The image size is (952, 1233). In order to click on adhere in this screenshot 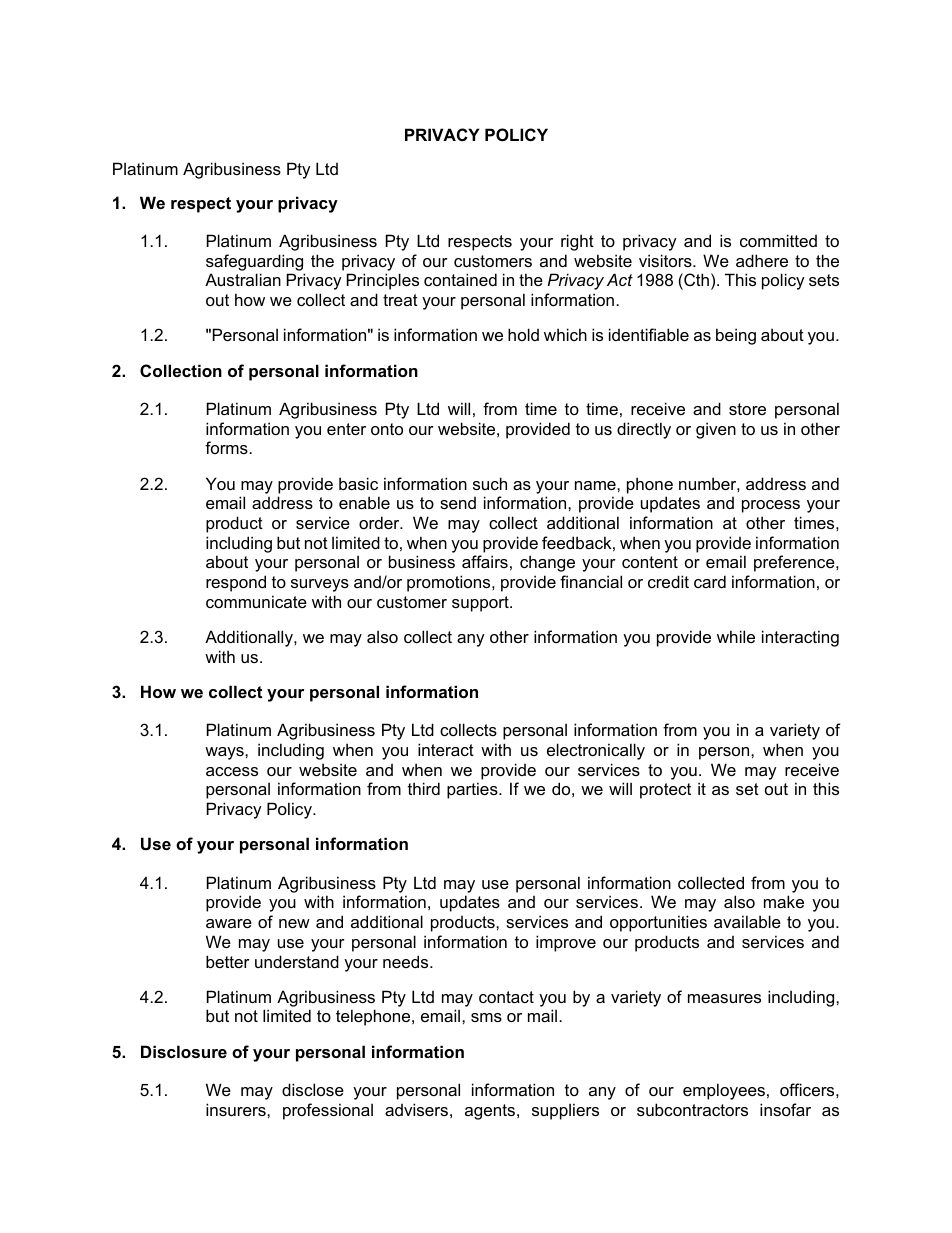, I will do `click(762, 260)`.
